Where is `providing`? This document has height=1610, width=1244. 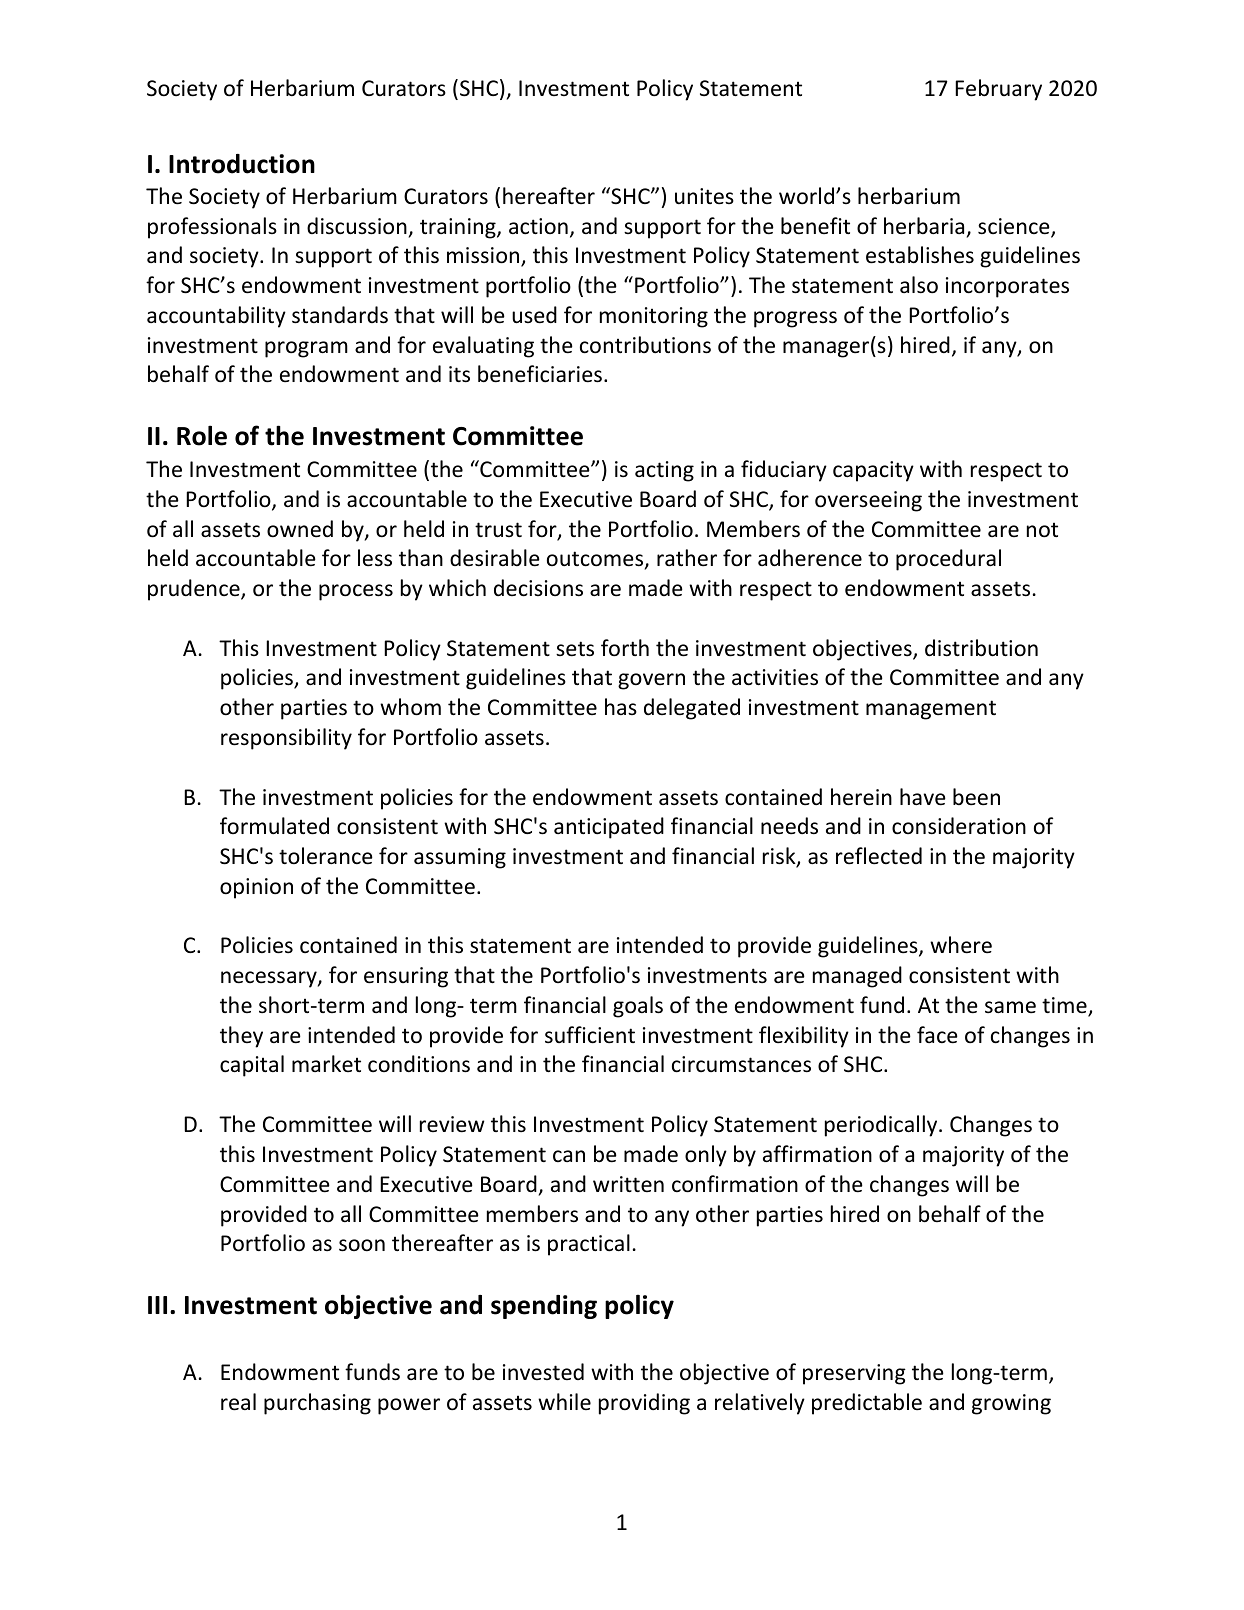
providing is located at coordinates (644, 1404).
